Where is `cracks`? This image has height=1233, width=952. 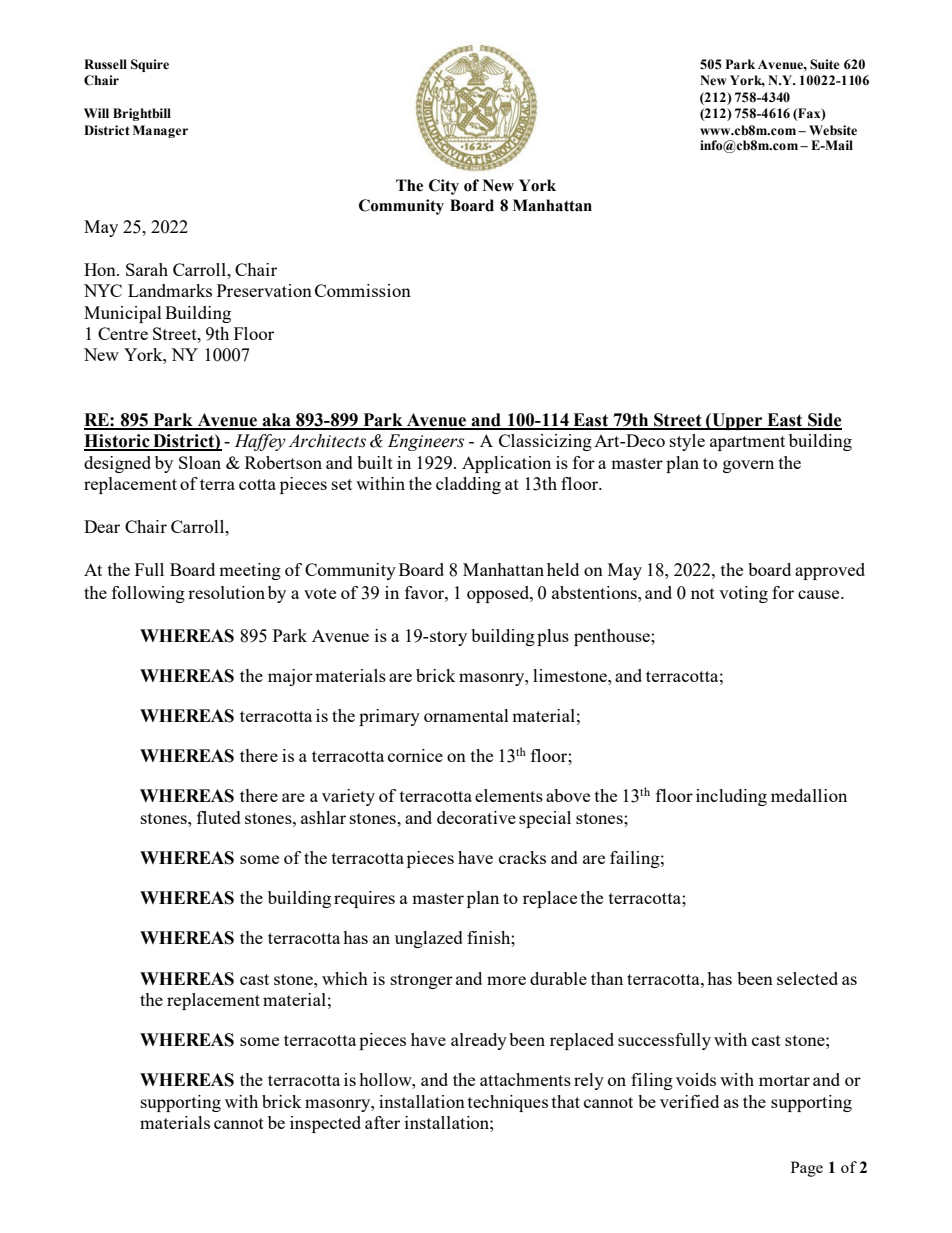
cracks is located at coordinates (522, 857).
